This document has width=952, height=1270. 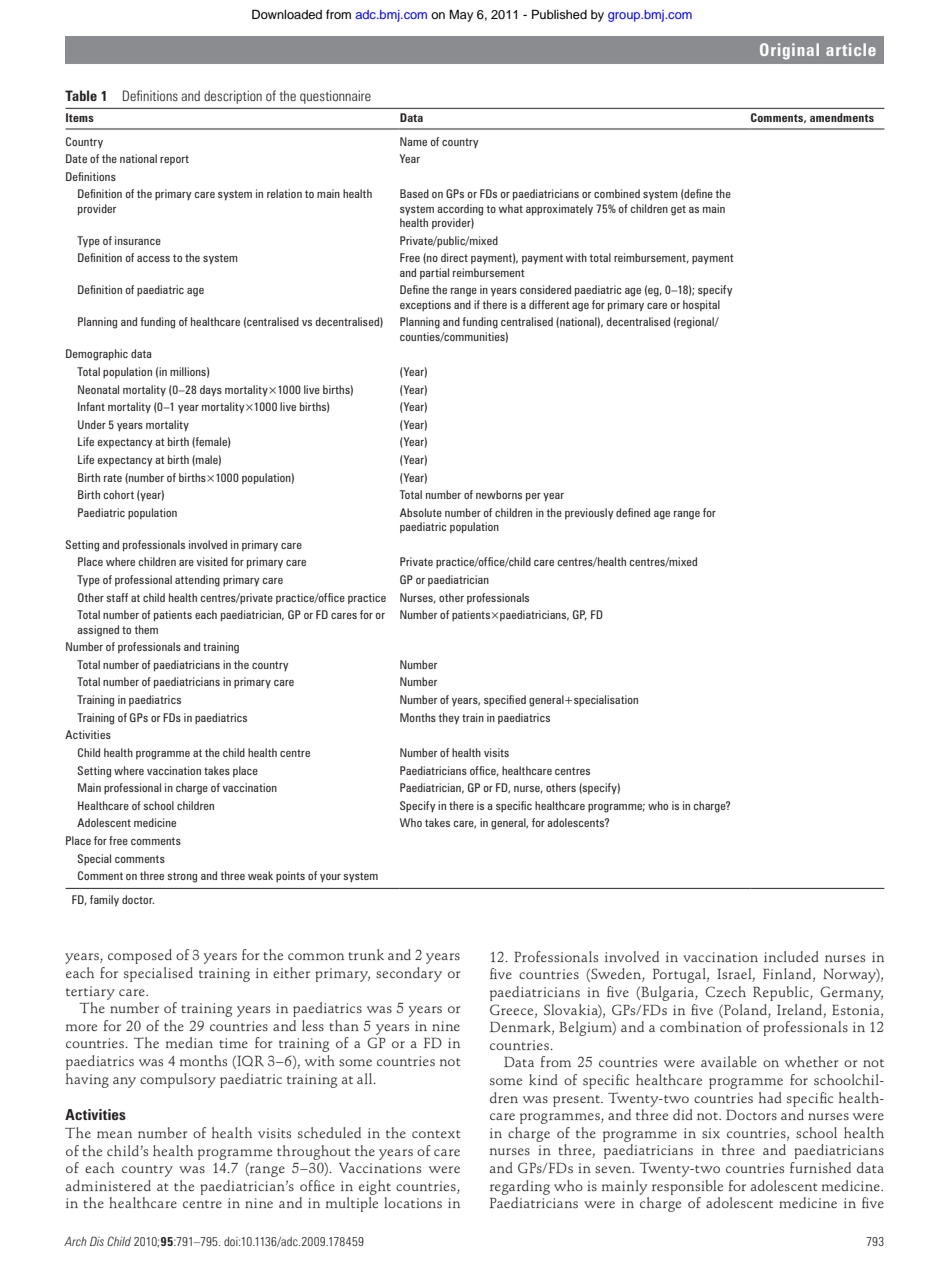 I want to click on Original, so click(x=789, y=51).
